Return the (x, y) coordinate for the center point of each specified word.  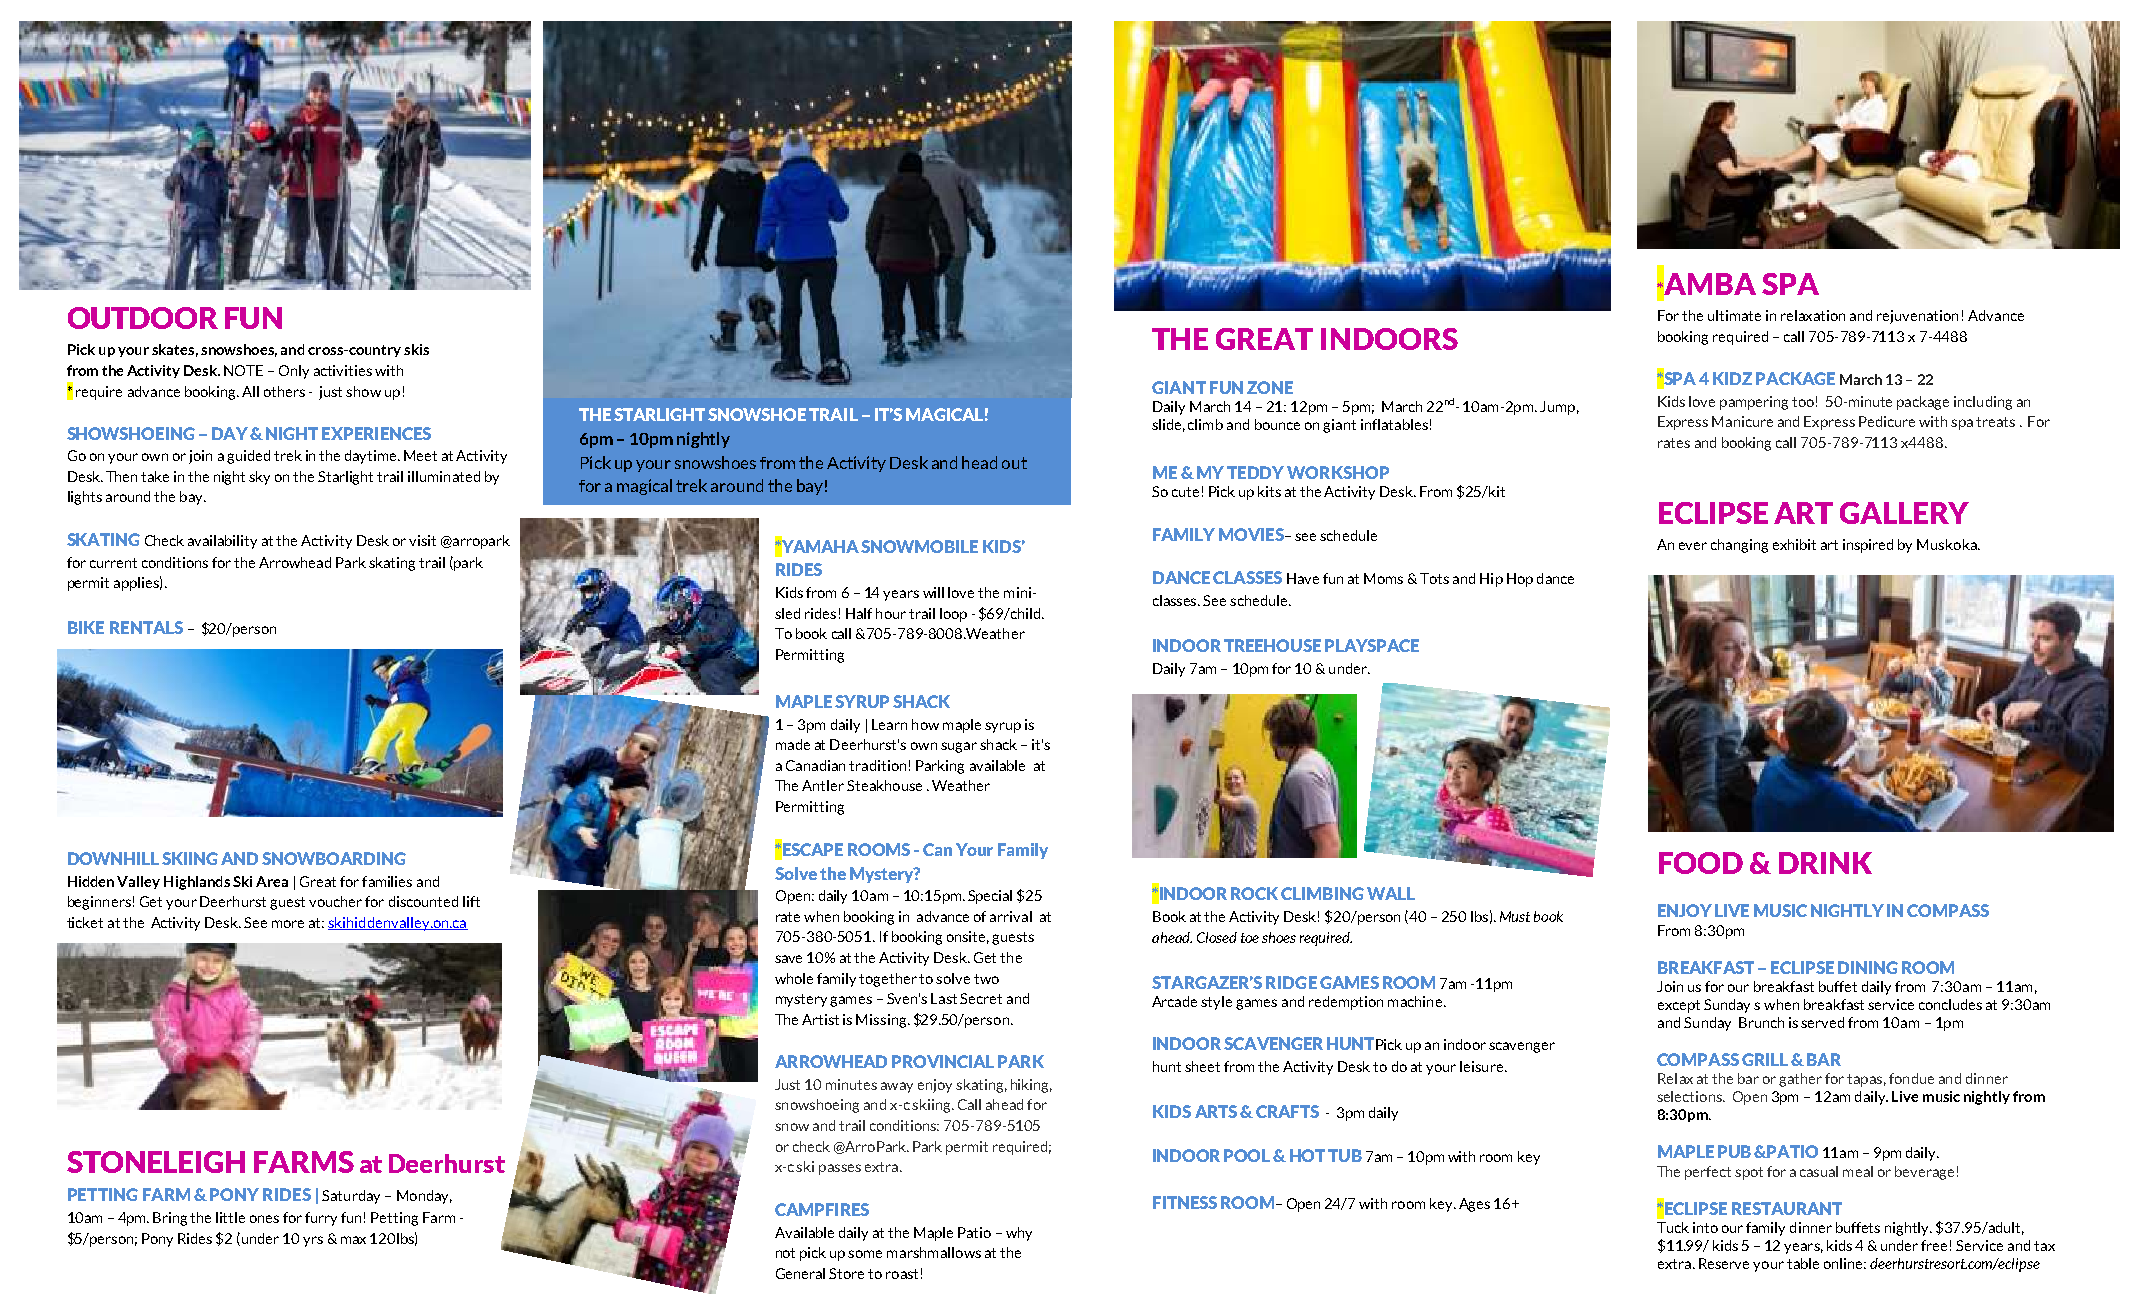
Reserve (1724, 1263)
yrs (313, 1241)
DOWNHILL (113, 858)
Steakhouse (884, 785)
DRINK (1825, 863)
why (1019, 1234)
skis (416, 349)
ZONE (1270, 387)
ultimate (1734, 315)
